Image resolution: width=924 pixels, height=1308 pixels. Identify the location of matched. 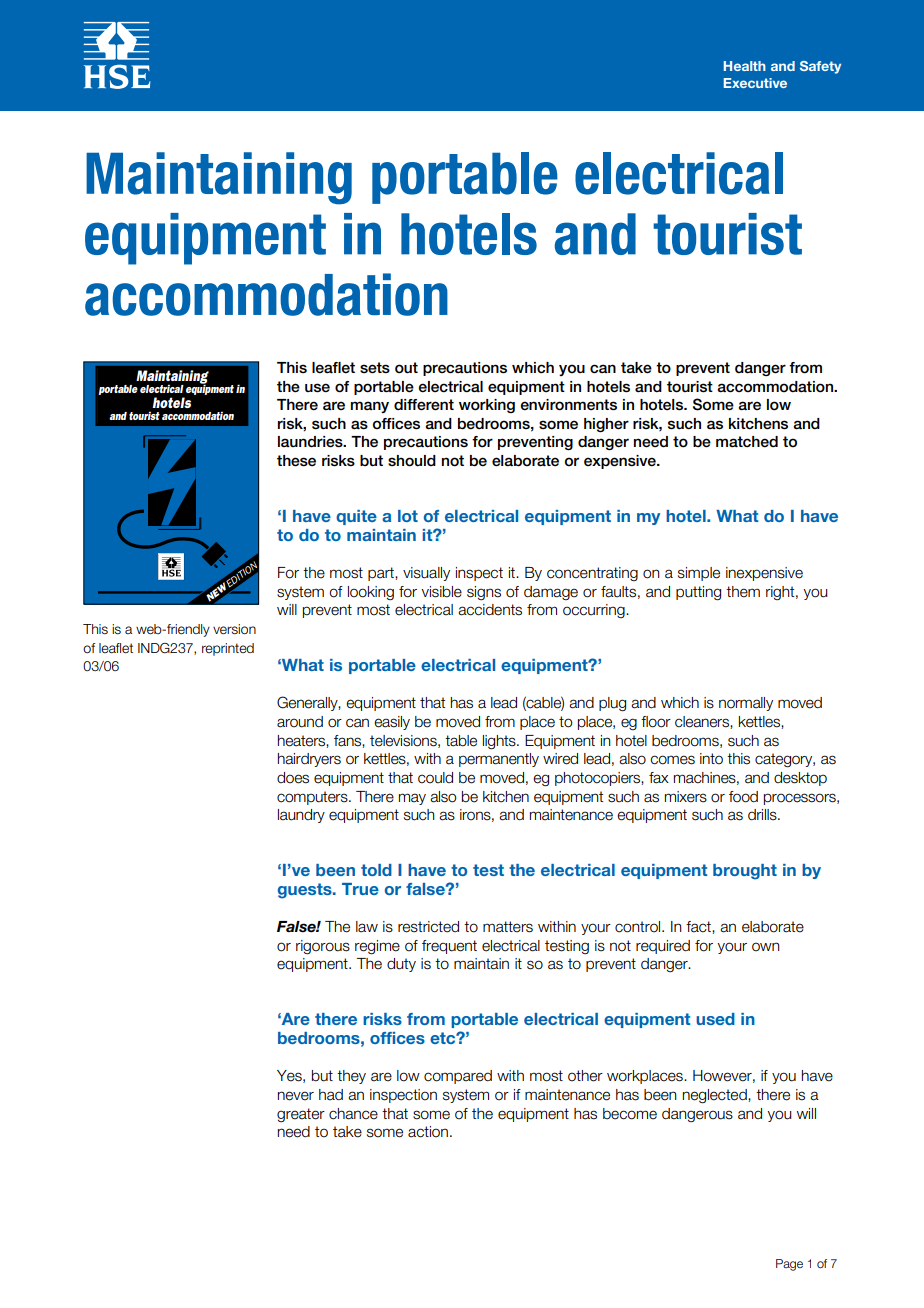
(747, 442).
